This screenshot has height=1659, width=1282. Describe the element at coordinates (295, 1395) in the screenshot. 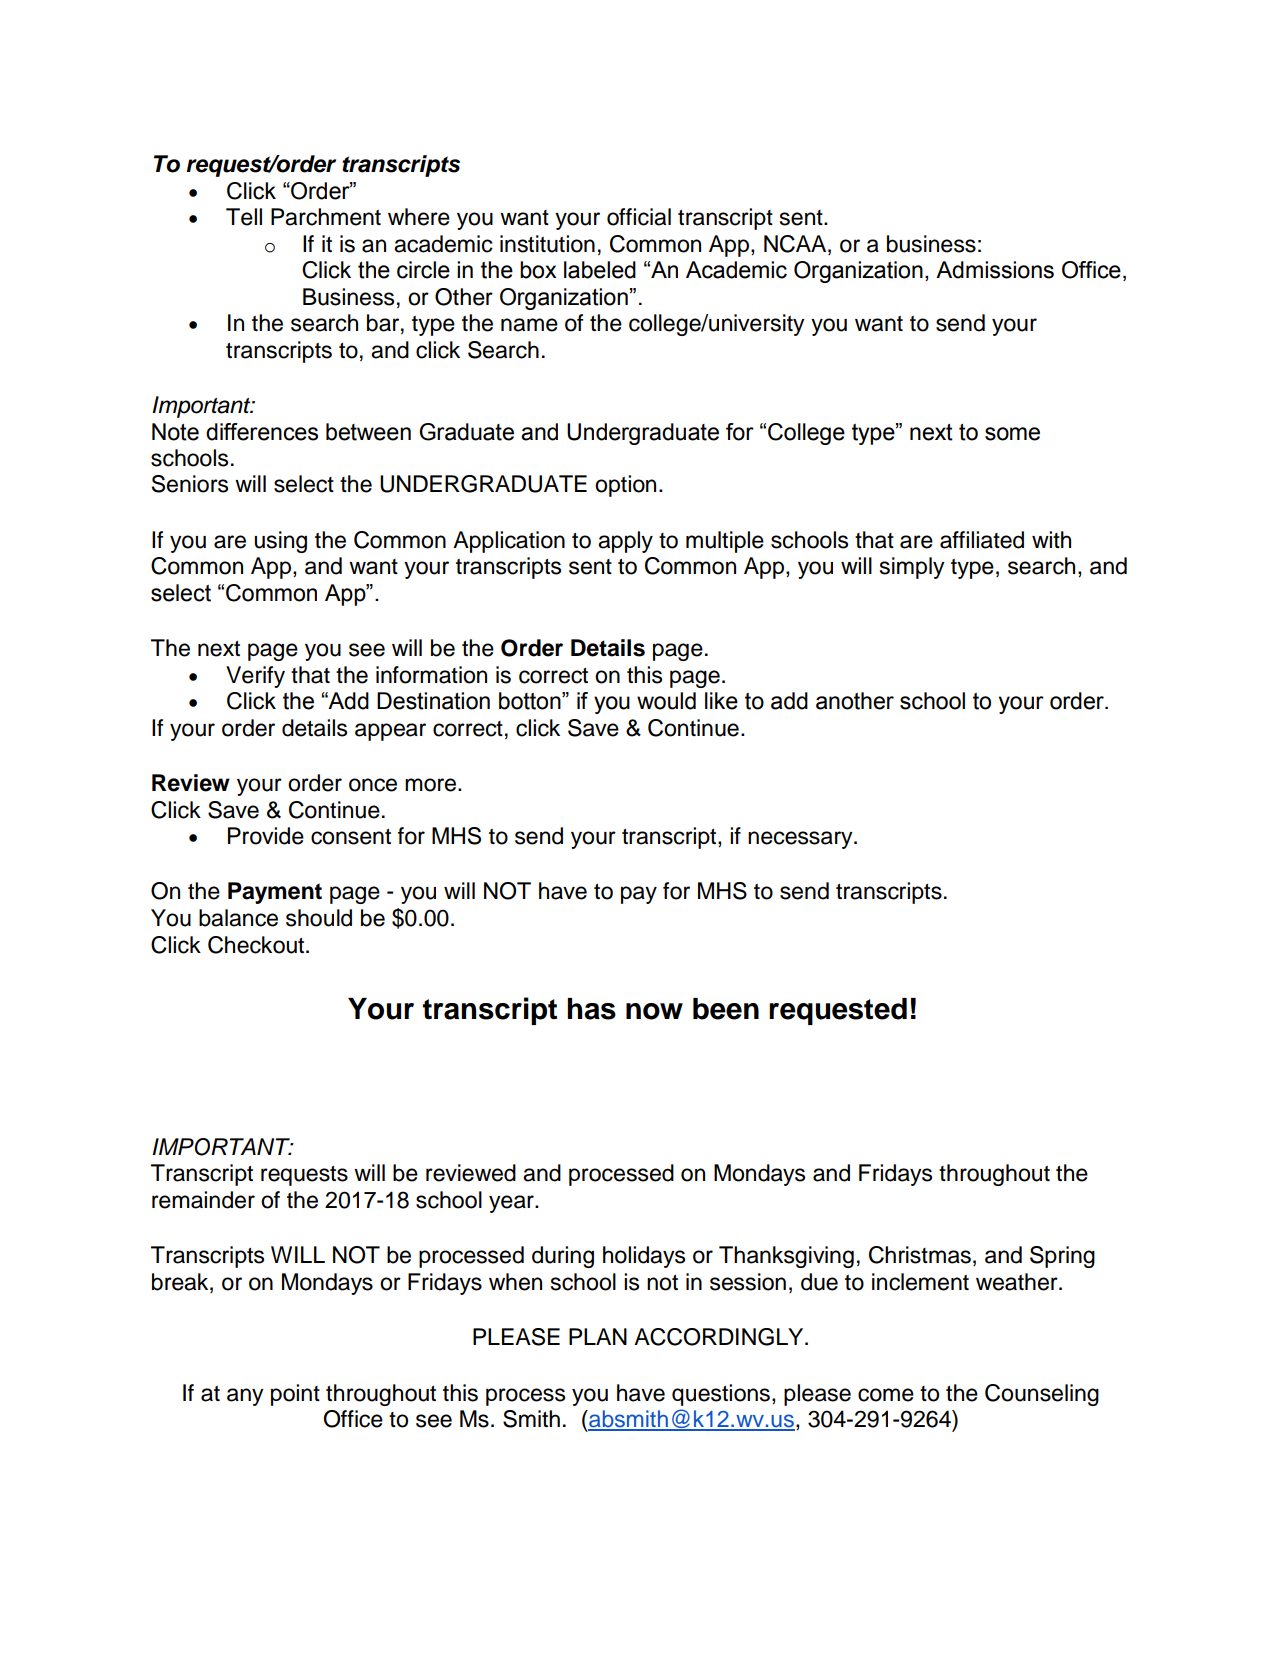

I see `point` at that location.
